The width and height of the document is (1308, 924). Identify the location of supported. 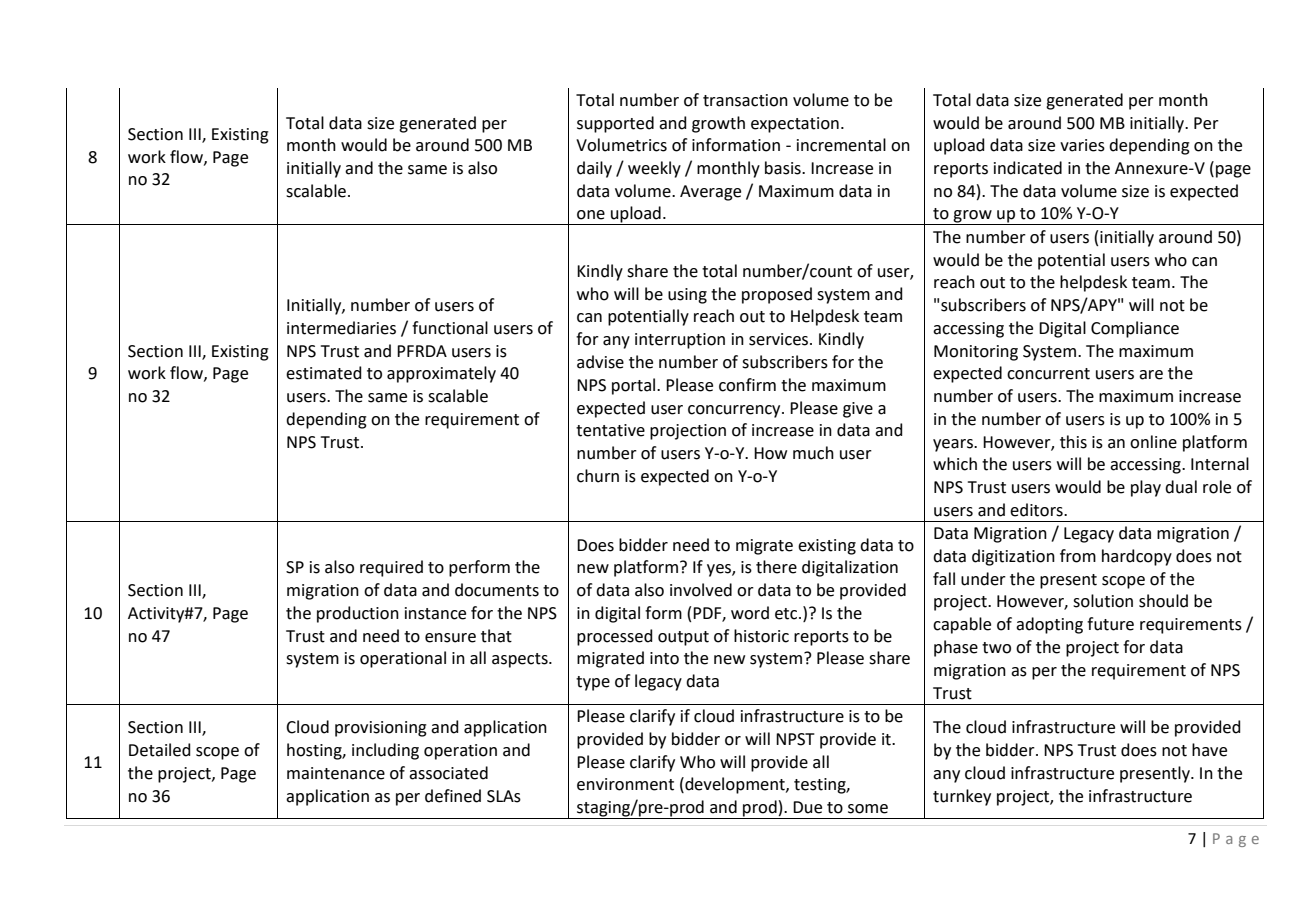
(615, 124).
